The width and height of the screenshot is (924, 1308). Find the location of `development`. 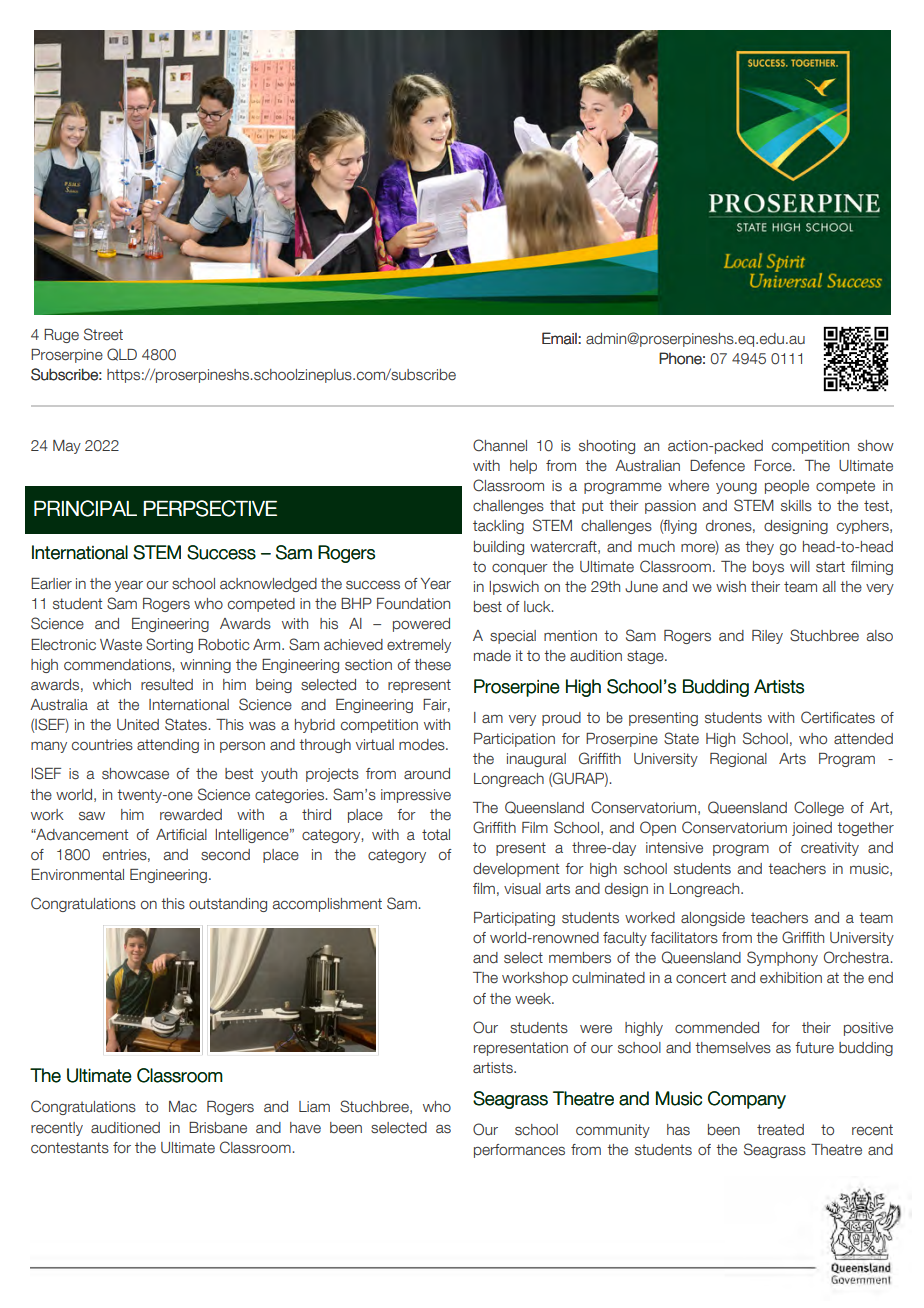

development is located at coordinates (516, 870).
